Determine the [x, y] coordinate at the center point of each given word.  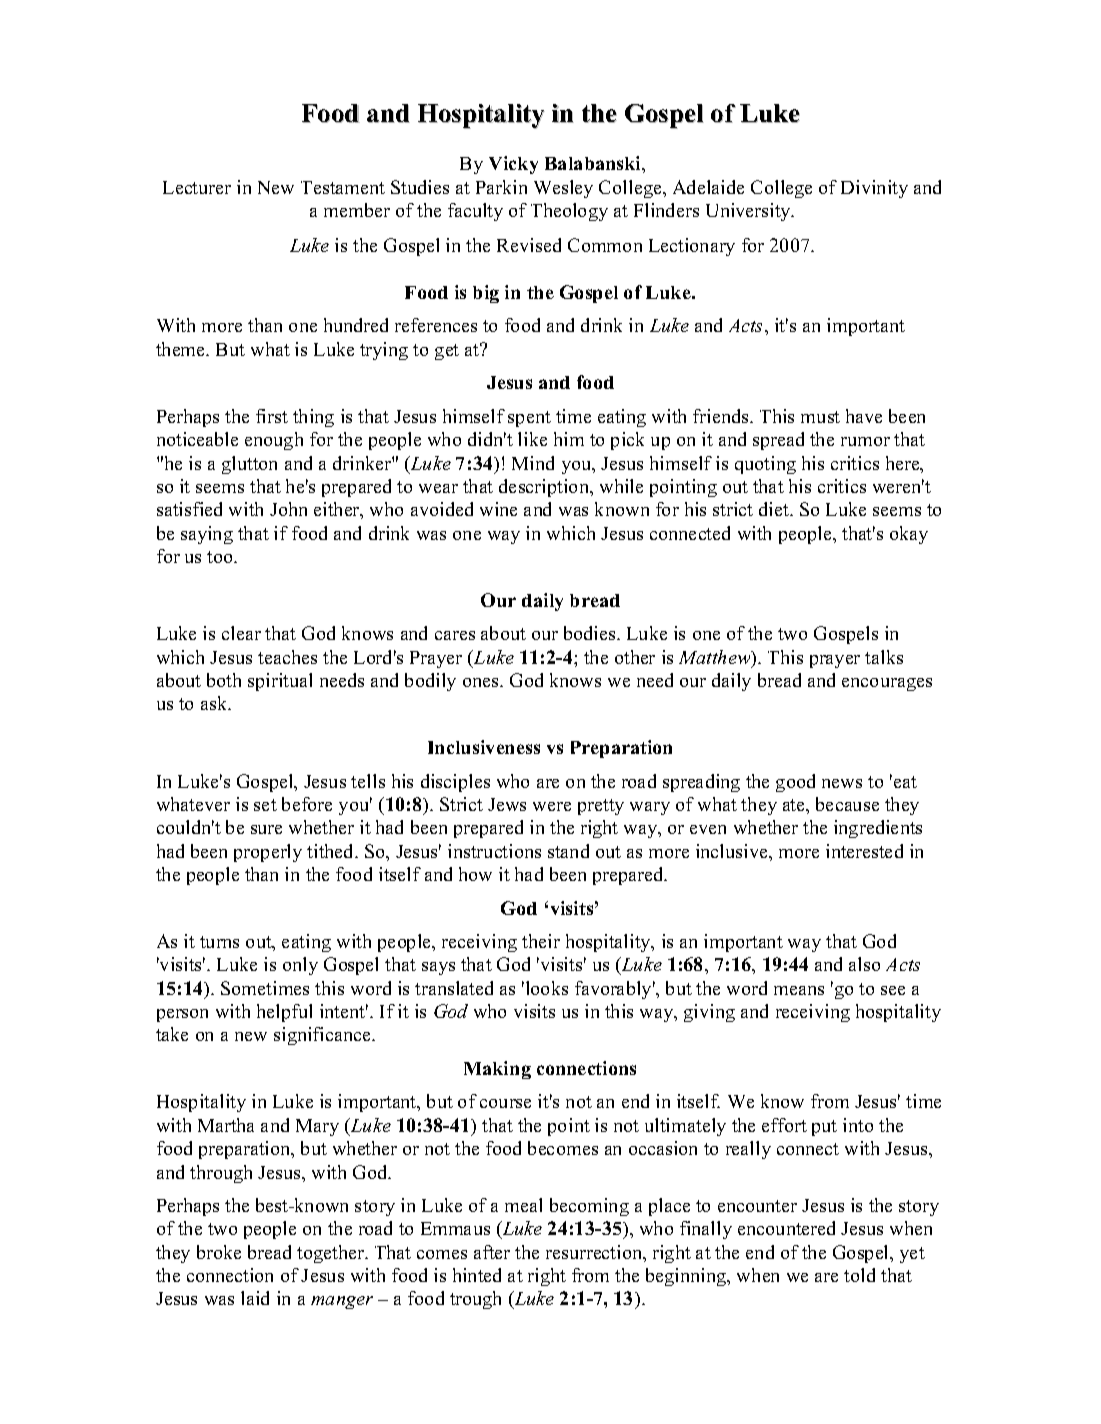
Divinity [874, 189]
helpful [284, 1013]
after [492, 1252]
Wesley [563, 189]
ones [482, 682]
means [799, 990]
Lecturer [197, 187]
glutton [249, 465]
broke [219, 1252]
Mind [533, 463]
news [842, 783]
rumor [865, 441]
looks [545, 988]
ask [215, 703]
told [859, 1275]
